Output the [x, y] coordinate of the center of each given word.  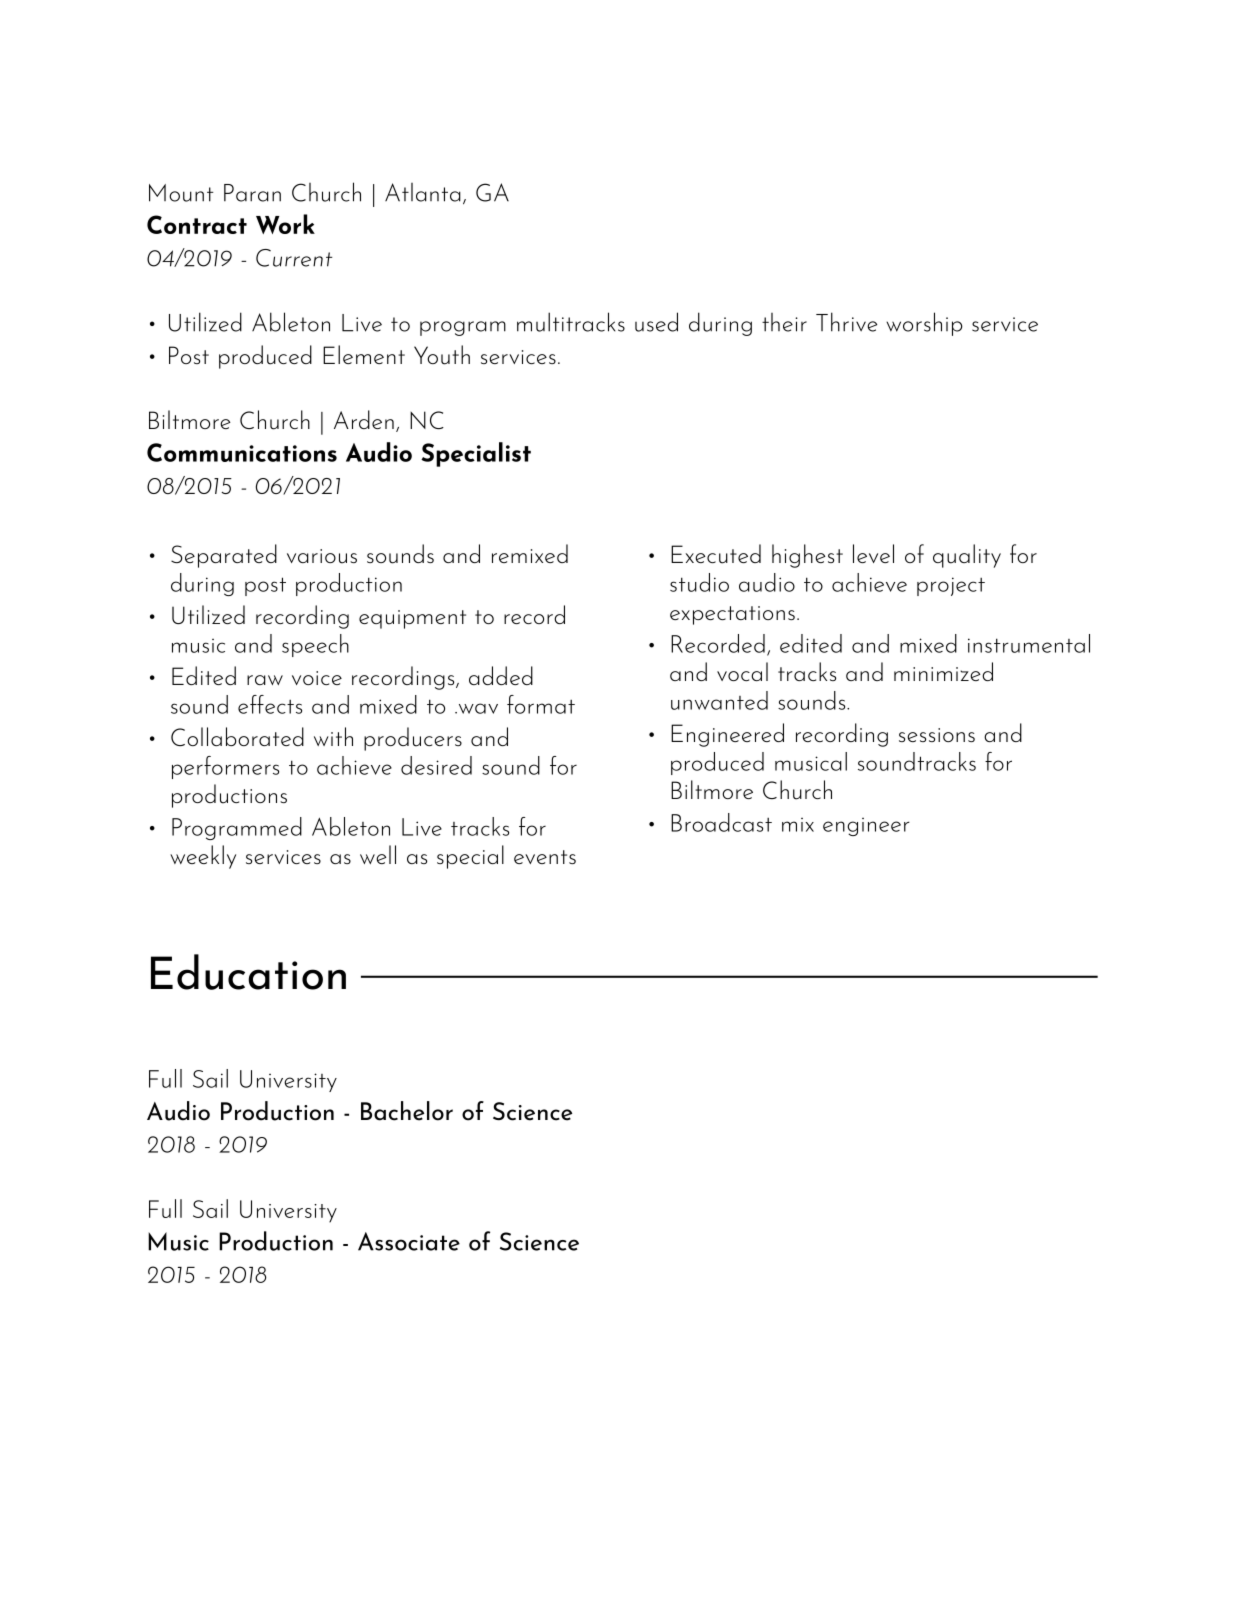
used [656, 322]
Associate [409, 1241]
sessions [937, 735]
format [541, 704]
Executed [716, 554]
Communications [242, 452]
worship [924, 324]
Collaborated [237, 736]
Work [285, 224]
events [545, 857]
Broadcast [721, 822]
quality [967, 556]
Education [248, 972]
